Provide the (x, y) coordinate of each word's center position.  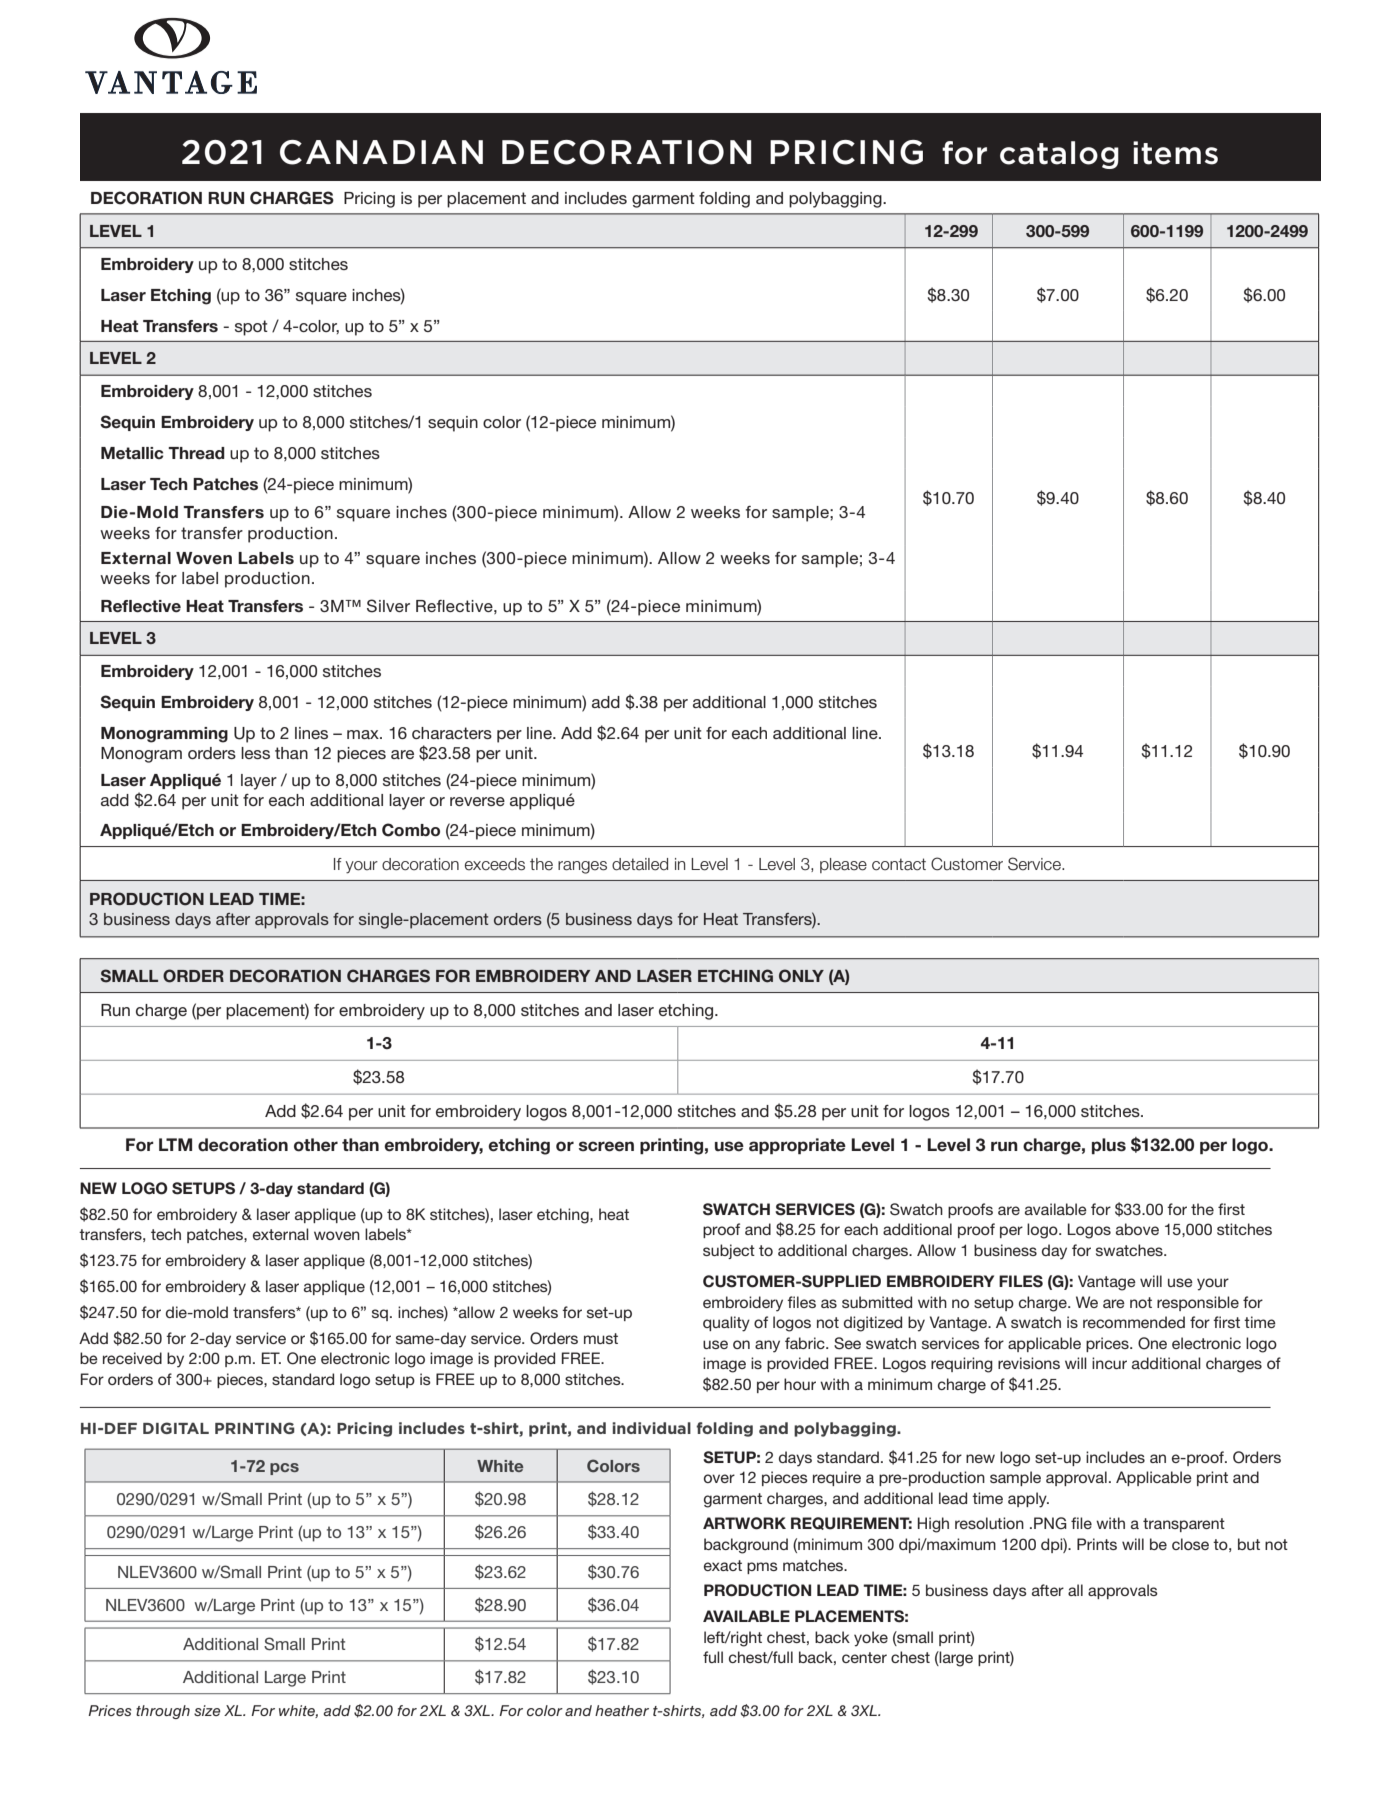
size (207, 1710)
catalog (1059, 155)
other (316, 1145)
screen (606, 1146)
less (255, 753)
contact (899, 864)
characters (452, 733)
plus (1109, 1146)
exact (723, 1565)
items (1175, 153)
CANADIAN (381, 152)
